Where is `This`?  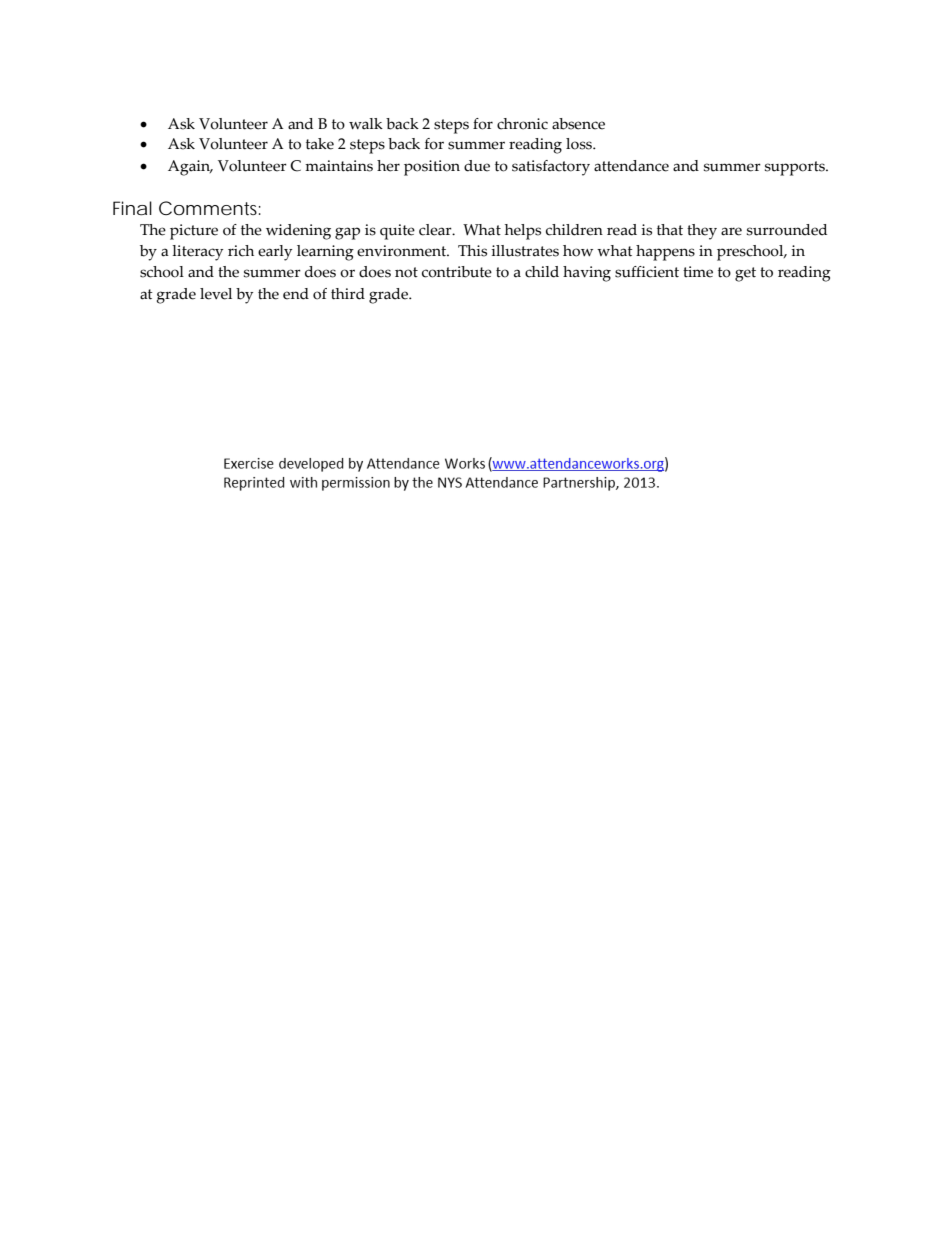 This is located at coordinates (472, 251).
